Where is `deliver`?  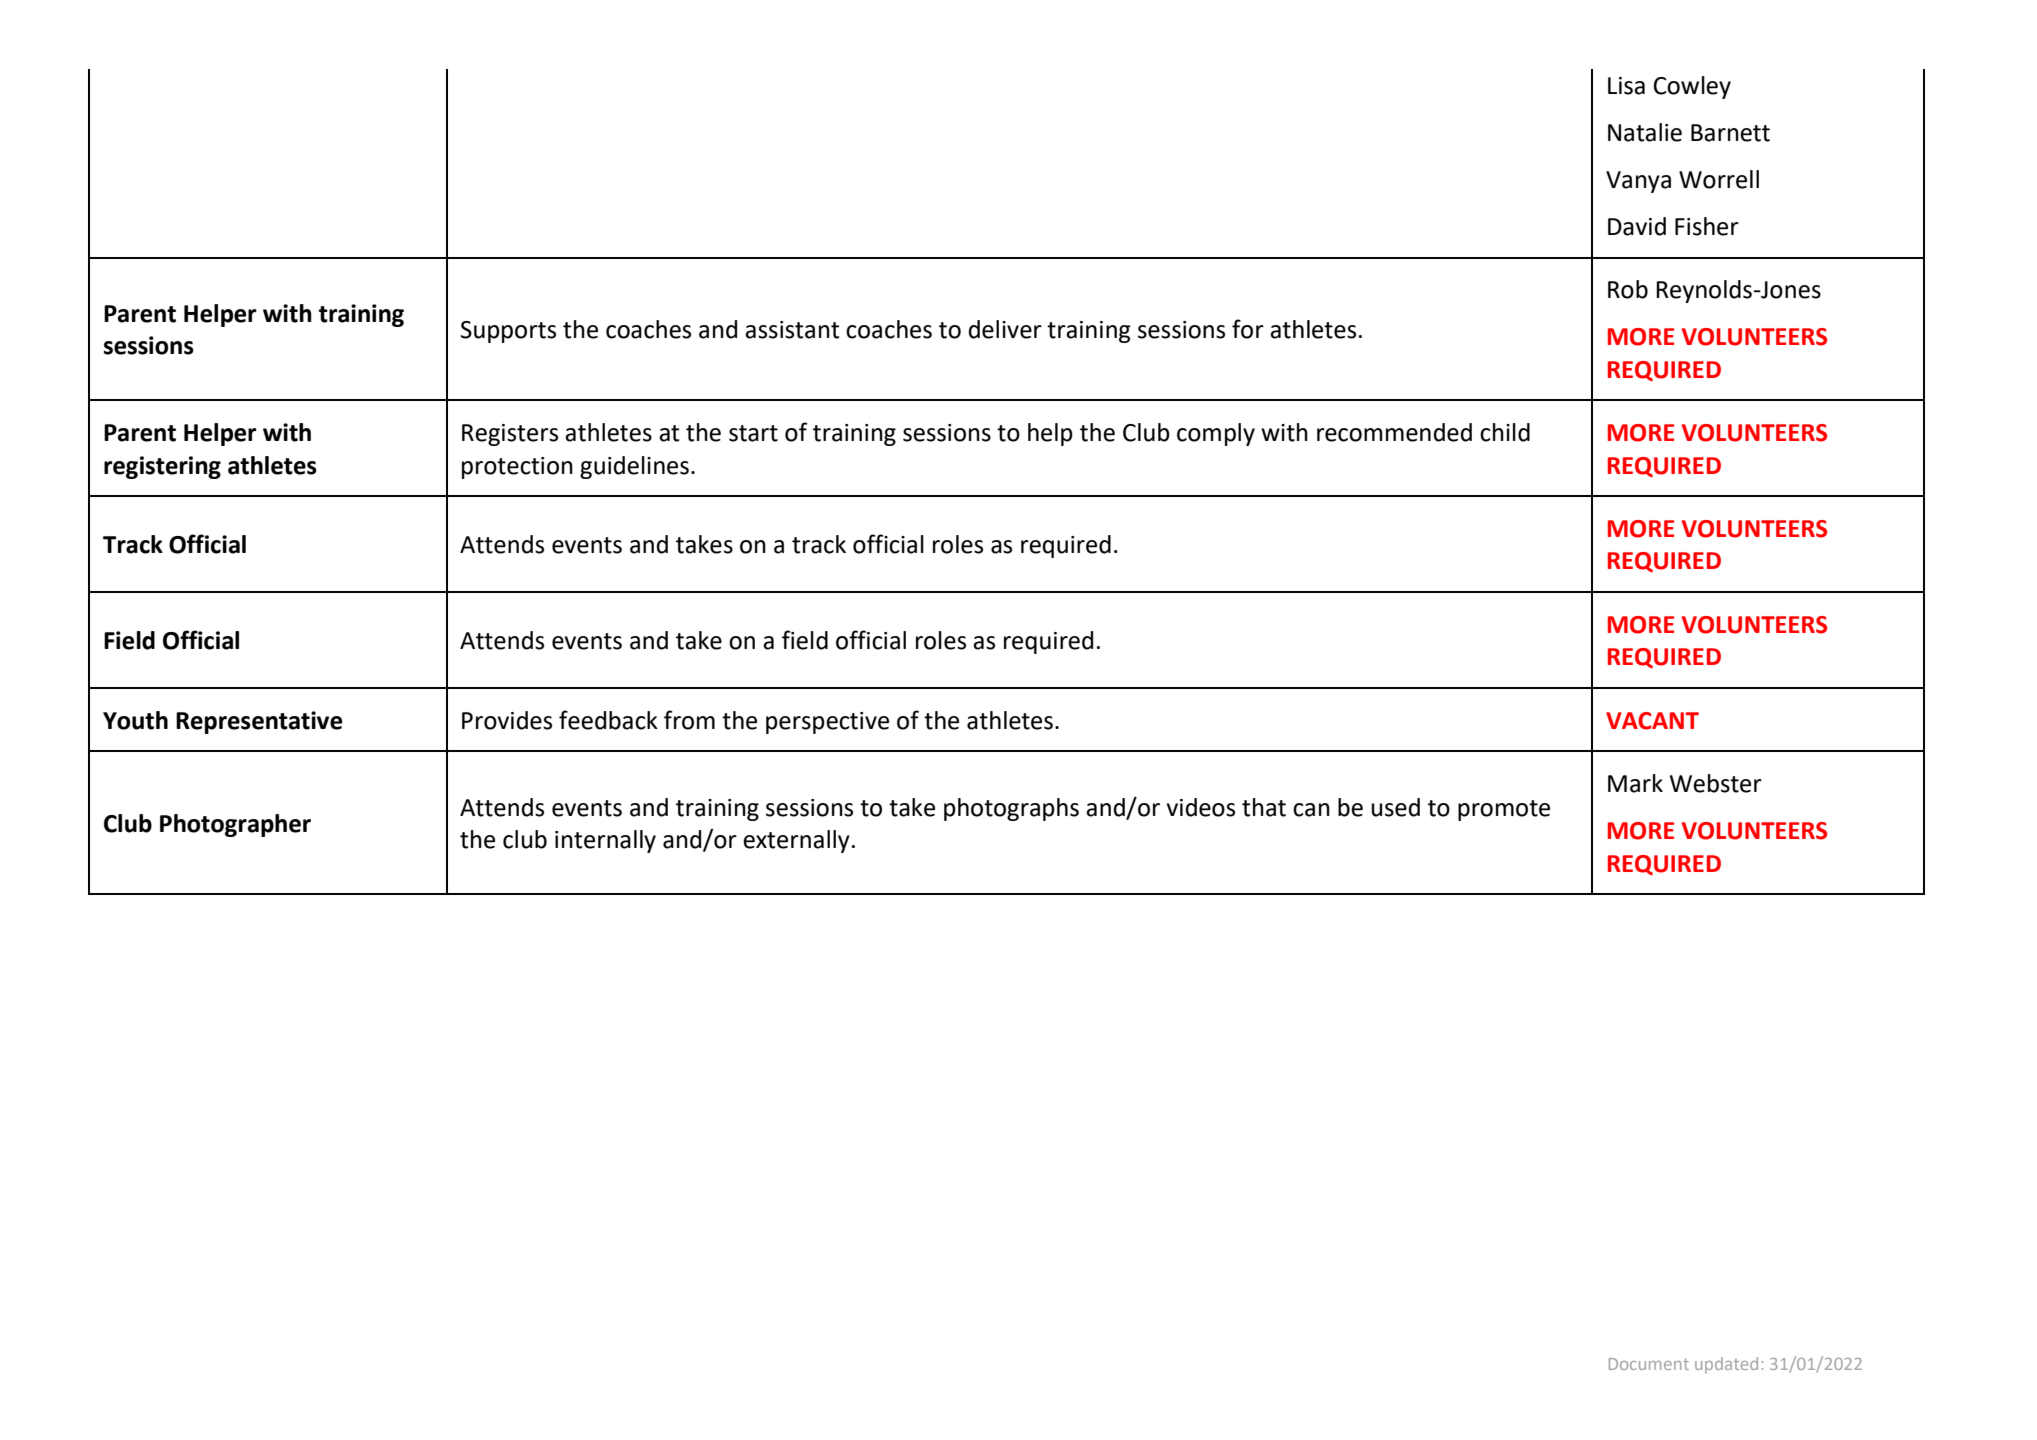 deliver is located at coordinates (1005, 329).
